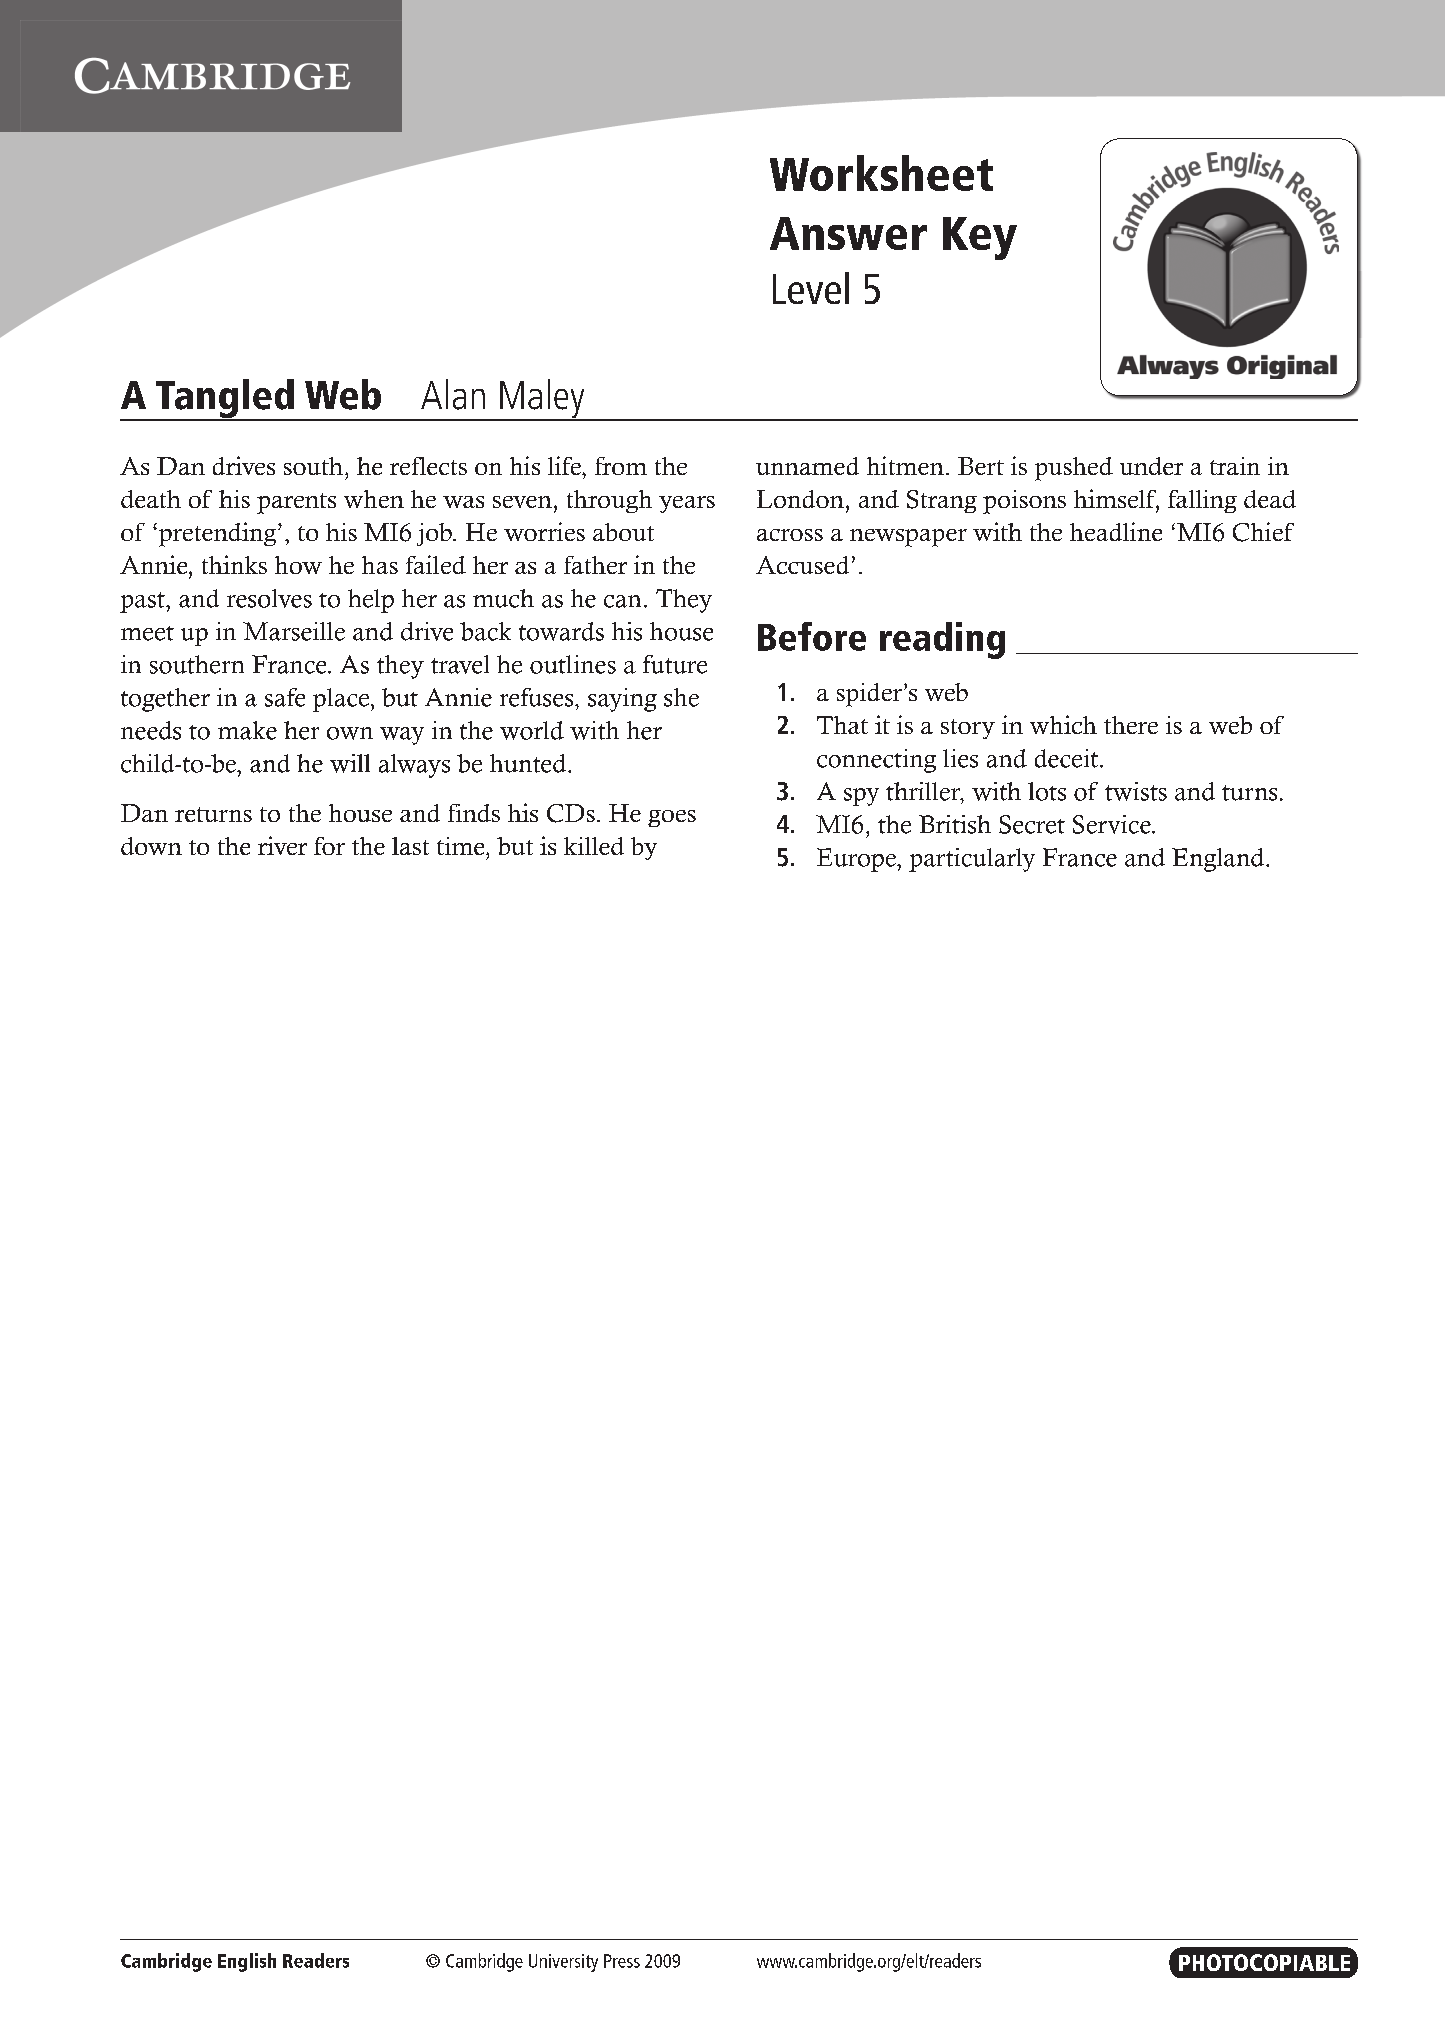  I want to click on England, so click(1219, 860).
